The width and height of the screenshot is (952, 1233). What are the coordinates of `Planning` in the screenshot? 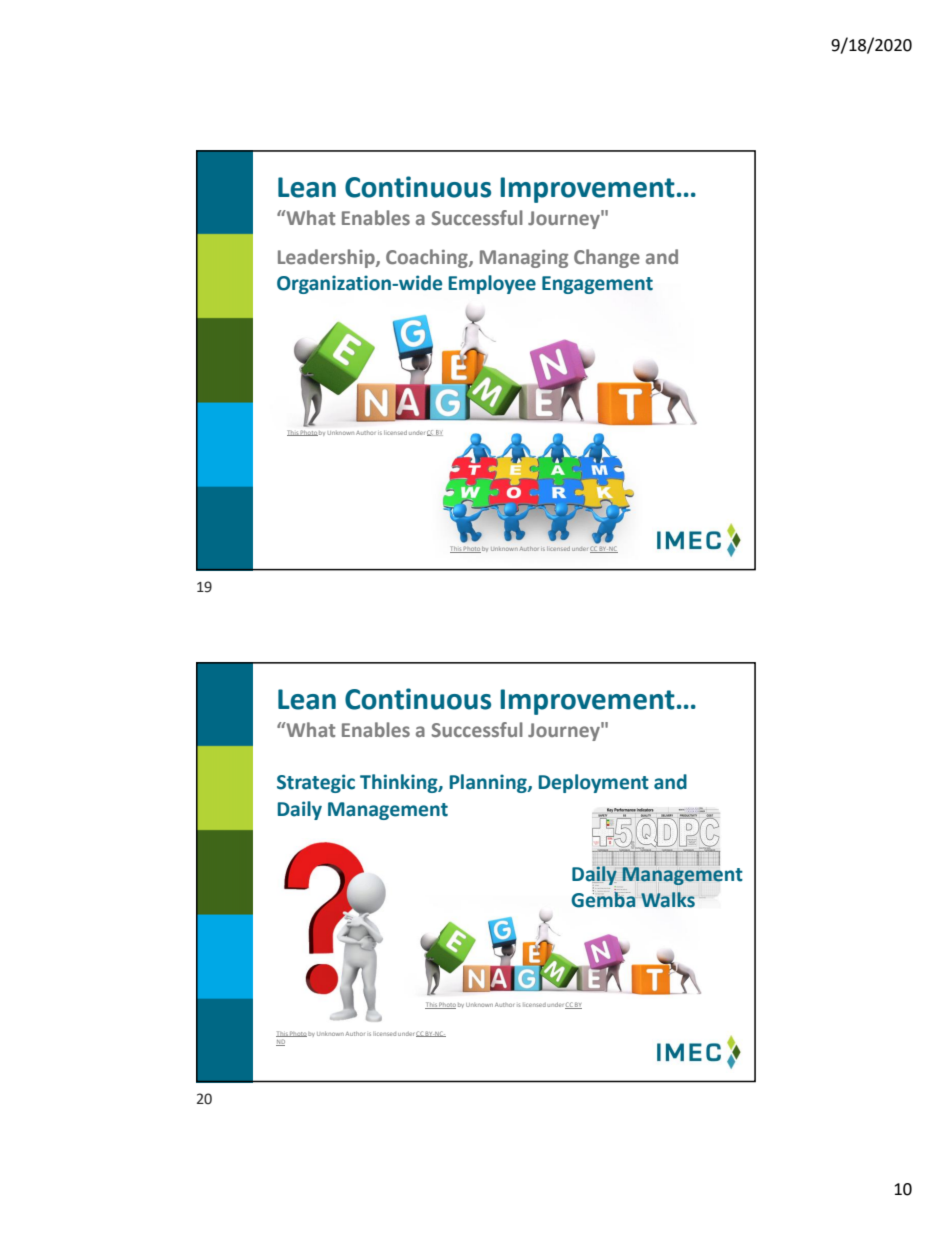 It's located at (489, 783).
